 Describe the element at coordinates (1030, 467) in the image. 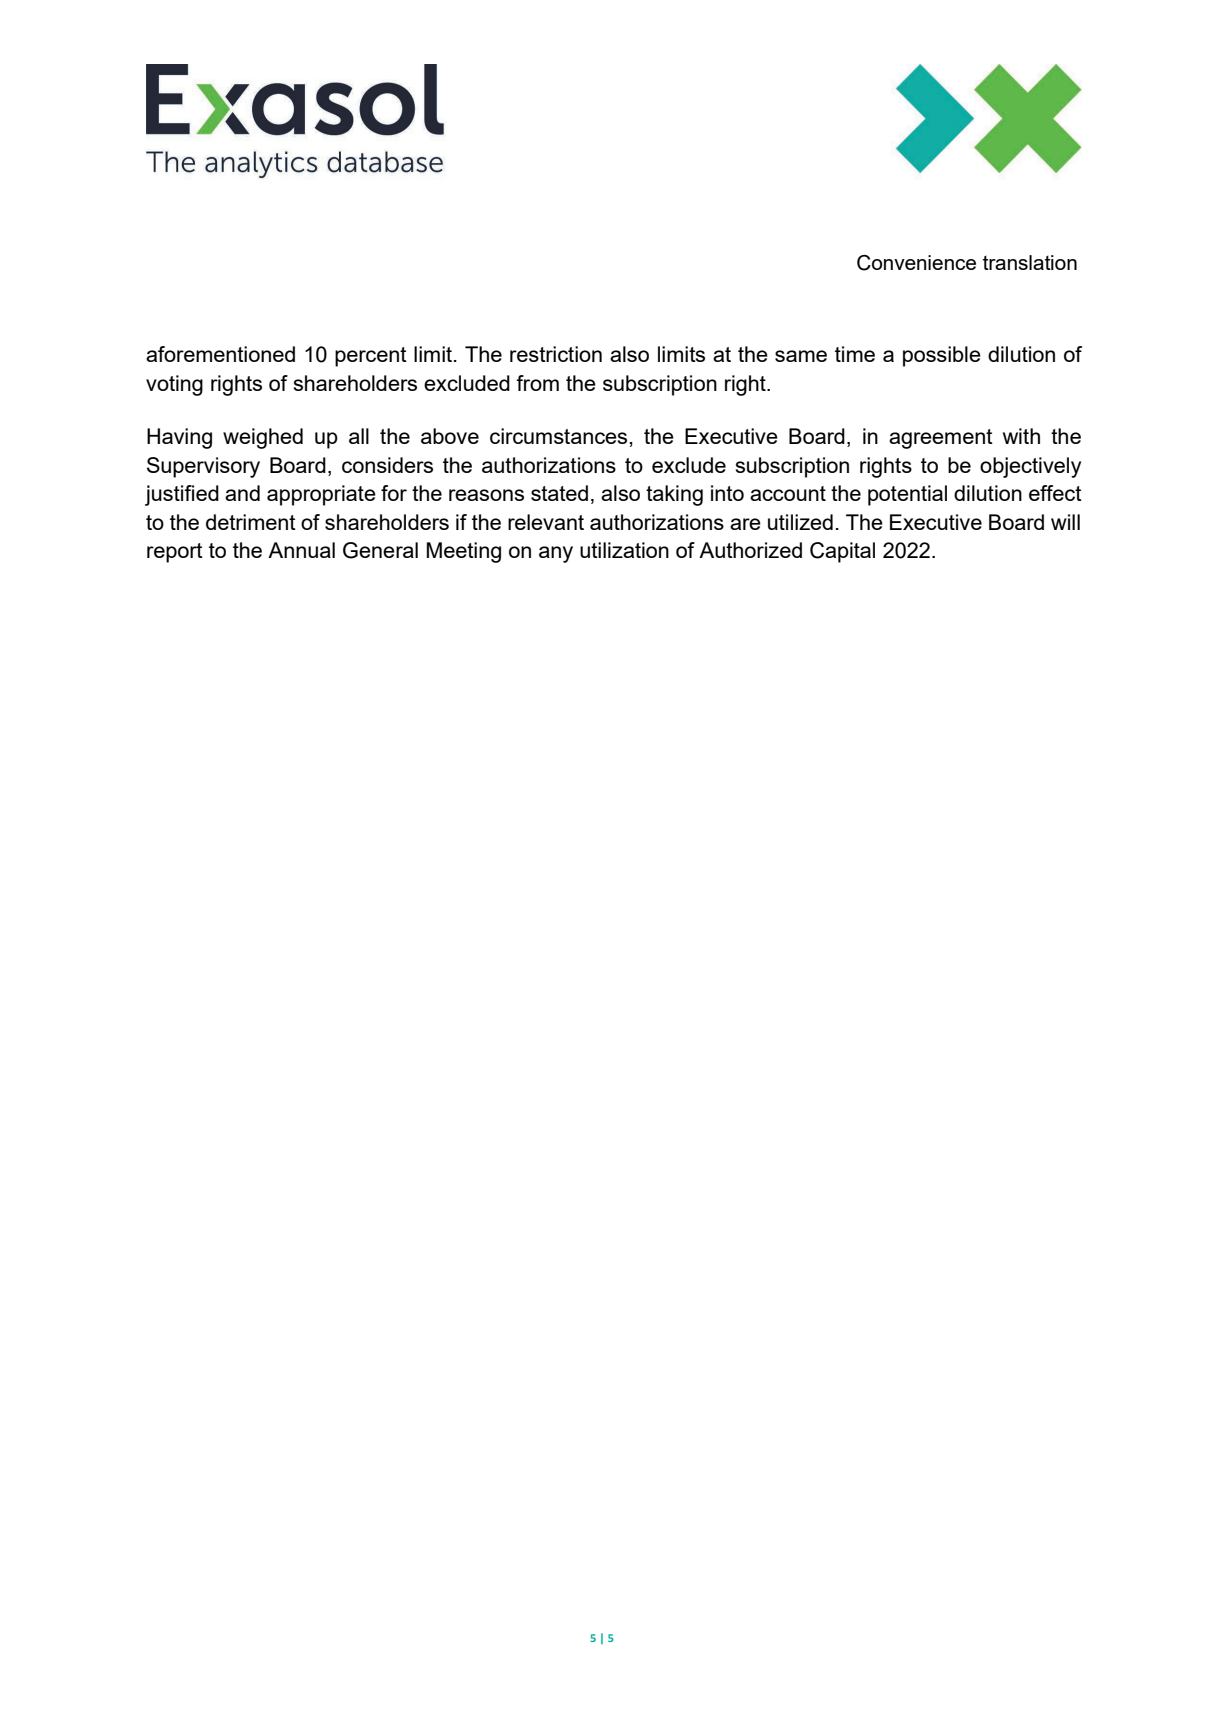

I see `objectively` at that location.
